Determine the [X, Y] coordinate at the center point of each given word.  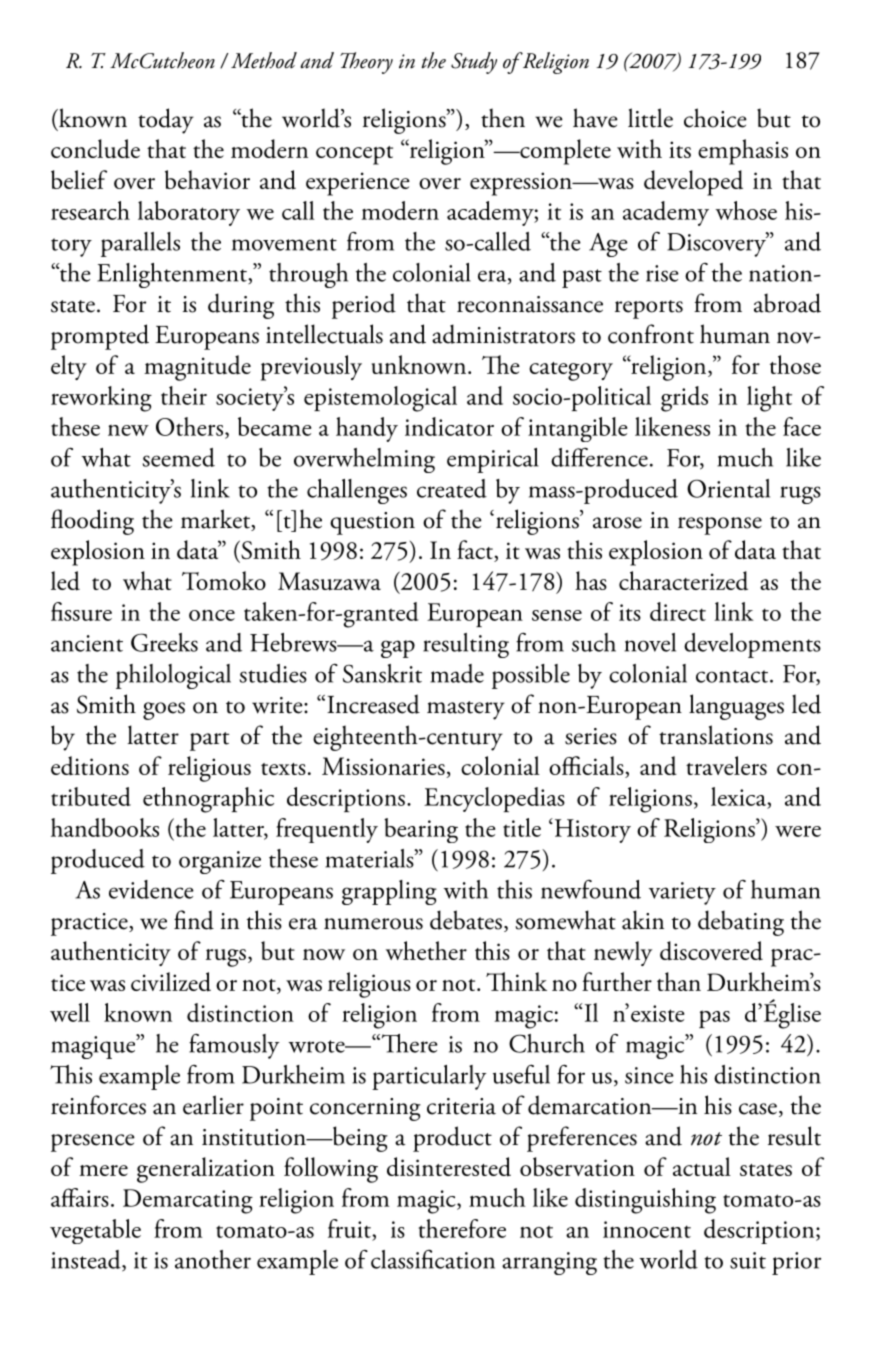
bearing [421, 830]
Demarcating [188, 1201]
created [452, 488]
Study [474, 63]
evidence [151, 889]
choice [715, 118]
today [166, 121]
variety [682, 893]
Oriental [728, 488]
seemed [179, 457]
